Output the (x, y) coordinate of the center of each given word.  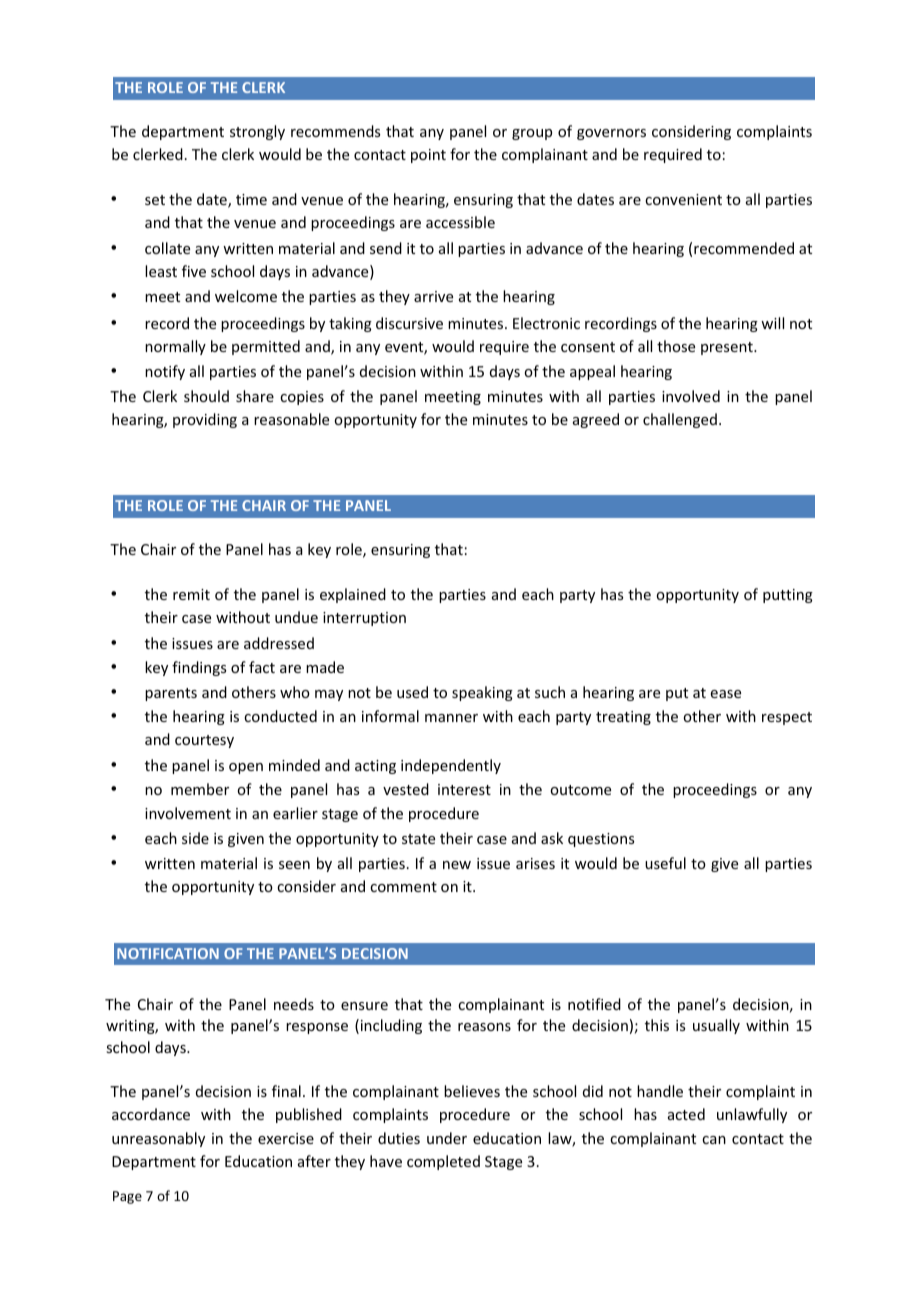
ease (726, 694)
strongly (257, 132)
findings (199, 668)
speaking (482, 693)
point (428, 156)
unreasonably (158, 1139)
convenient (683, 199)
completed (443, 1162)
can (714, 1140)
